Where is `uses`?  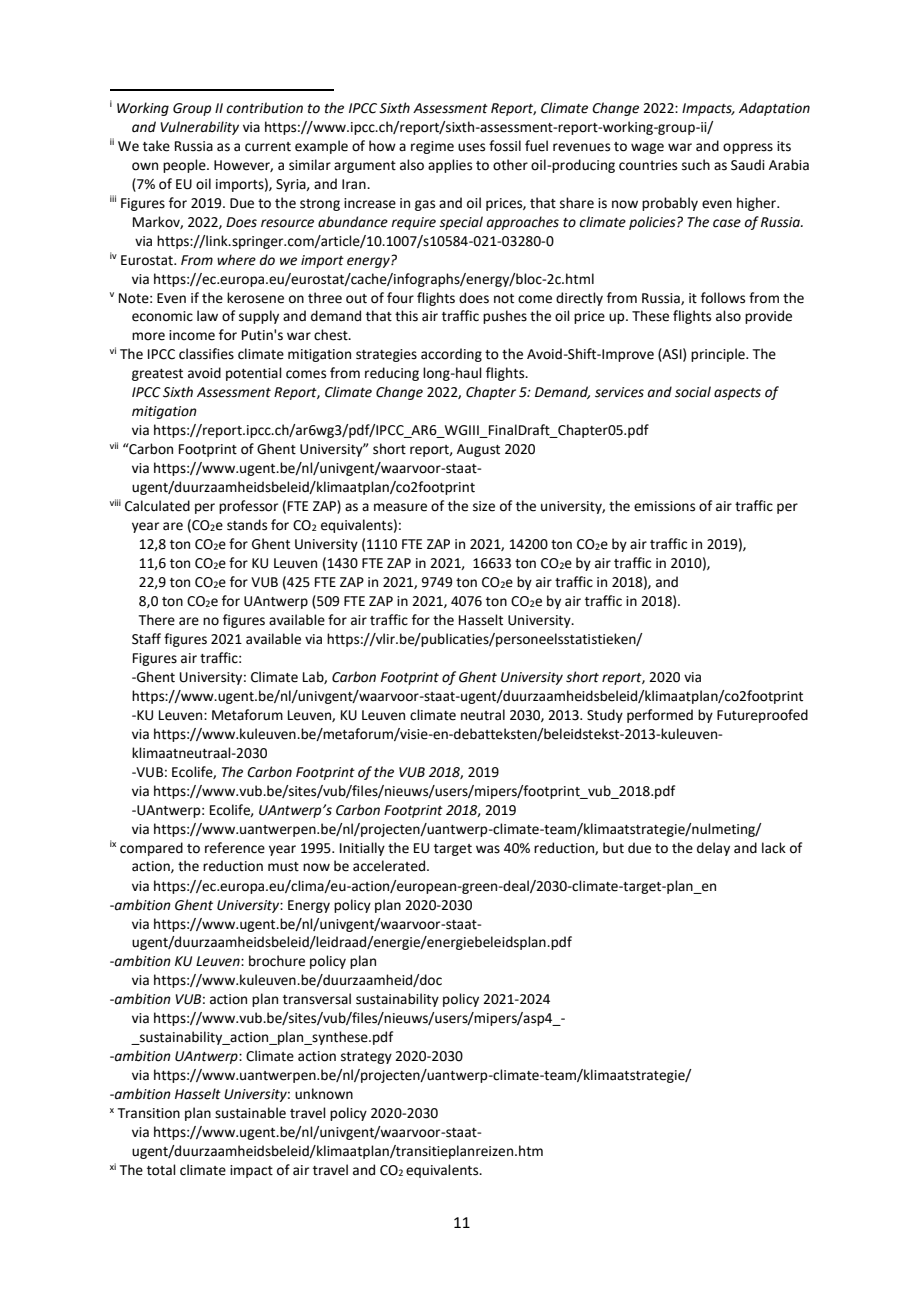
uses is located at coordinates (471, 147).
